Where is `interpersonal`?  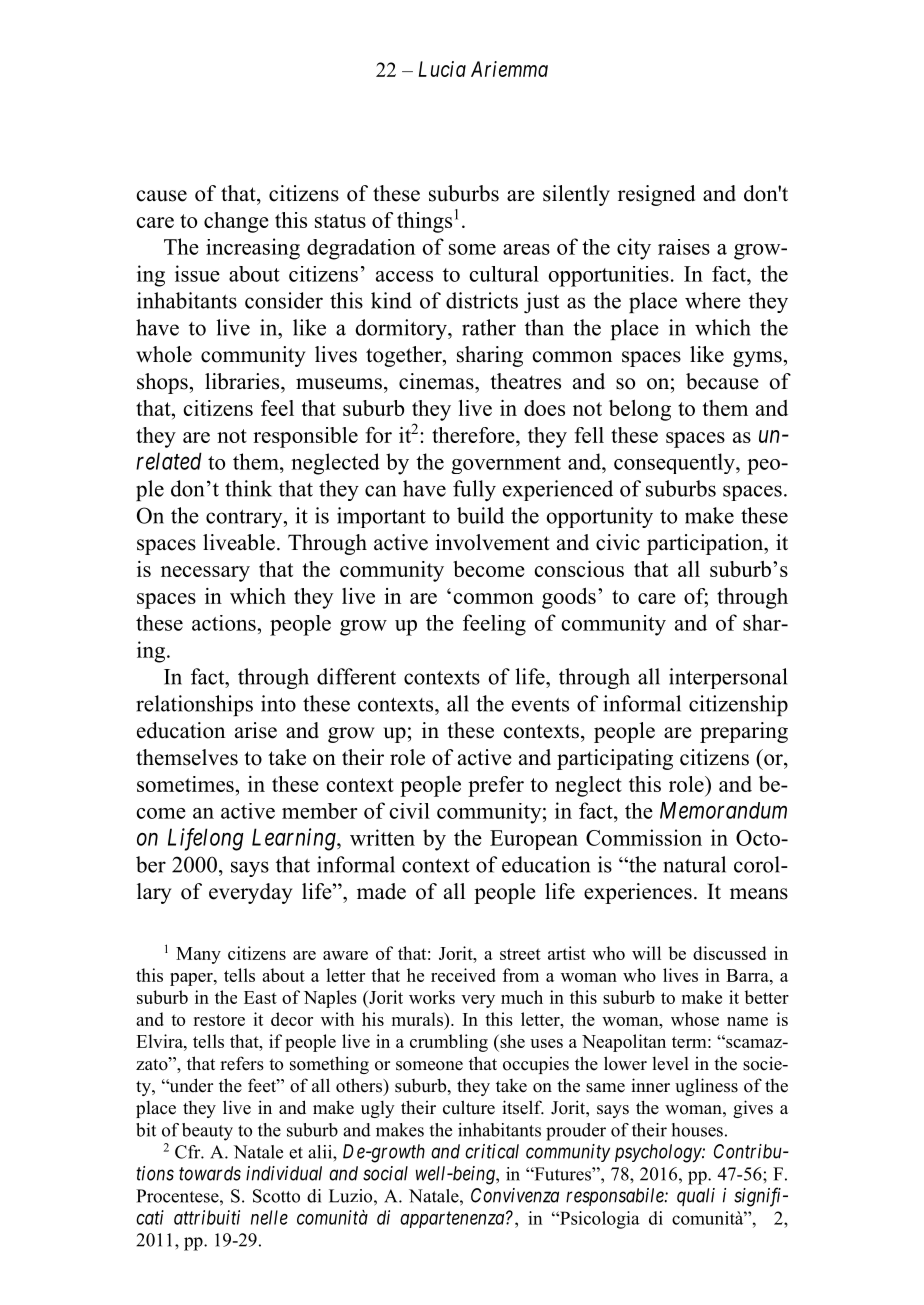 interpersonal is located at coordinates (728, 678).
